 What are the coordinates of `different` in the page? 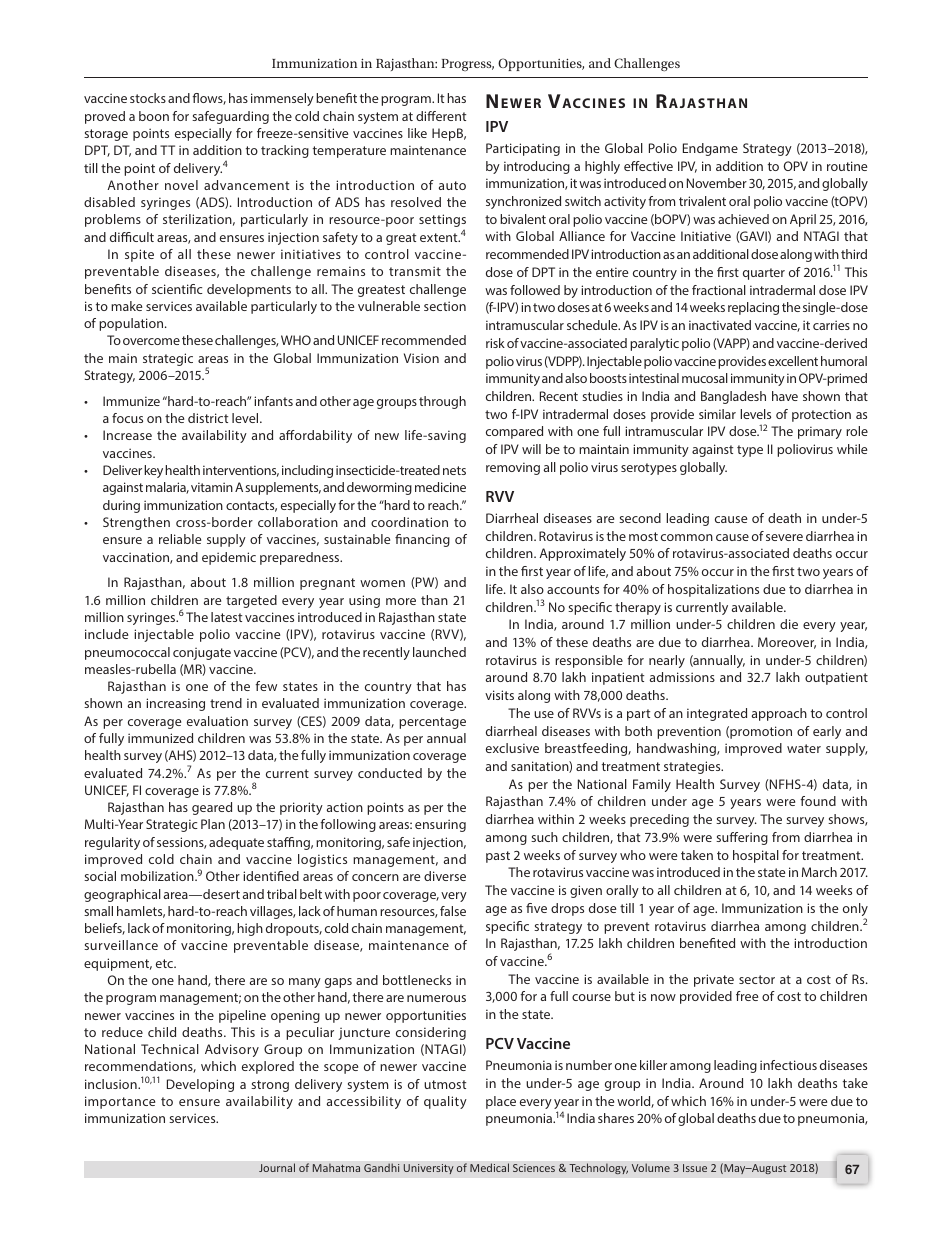 It's located at (441, 116).
